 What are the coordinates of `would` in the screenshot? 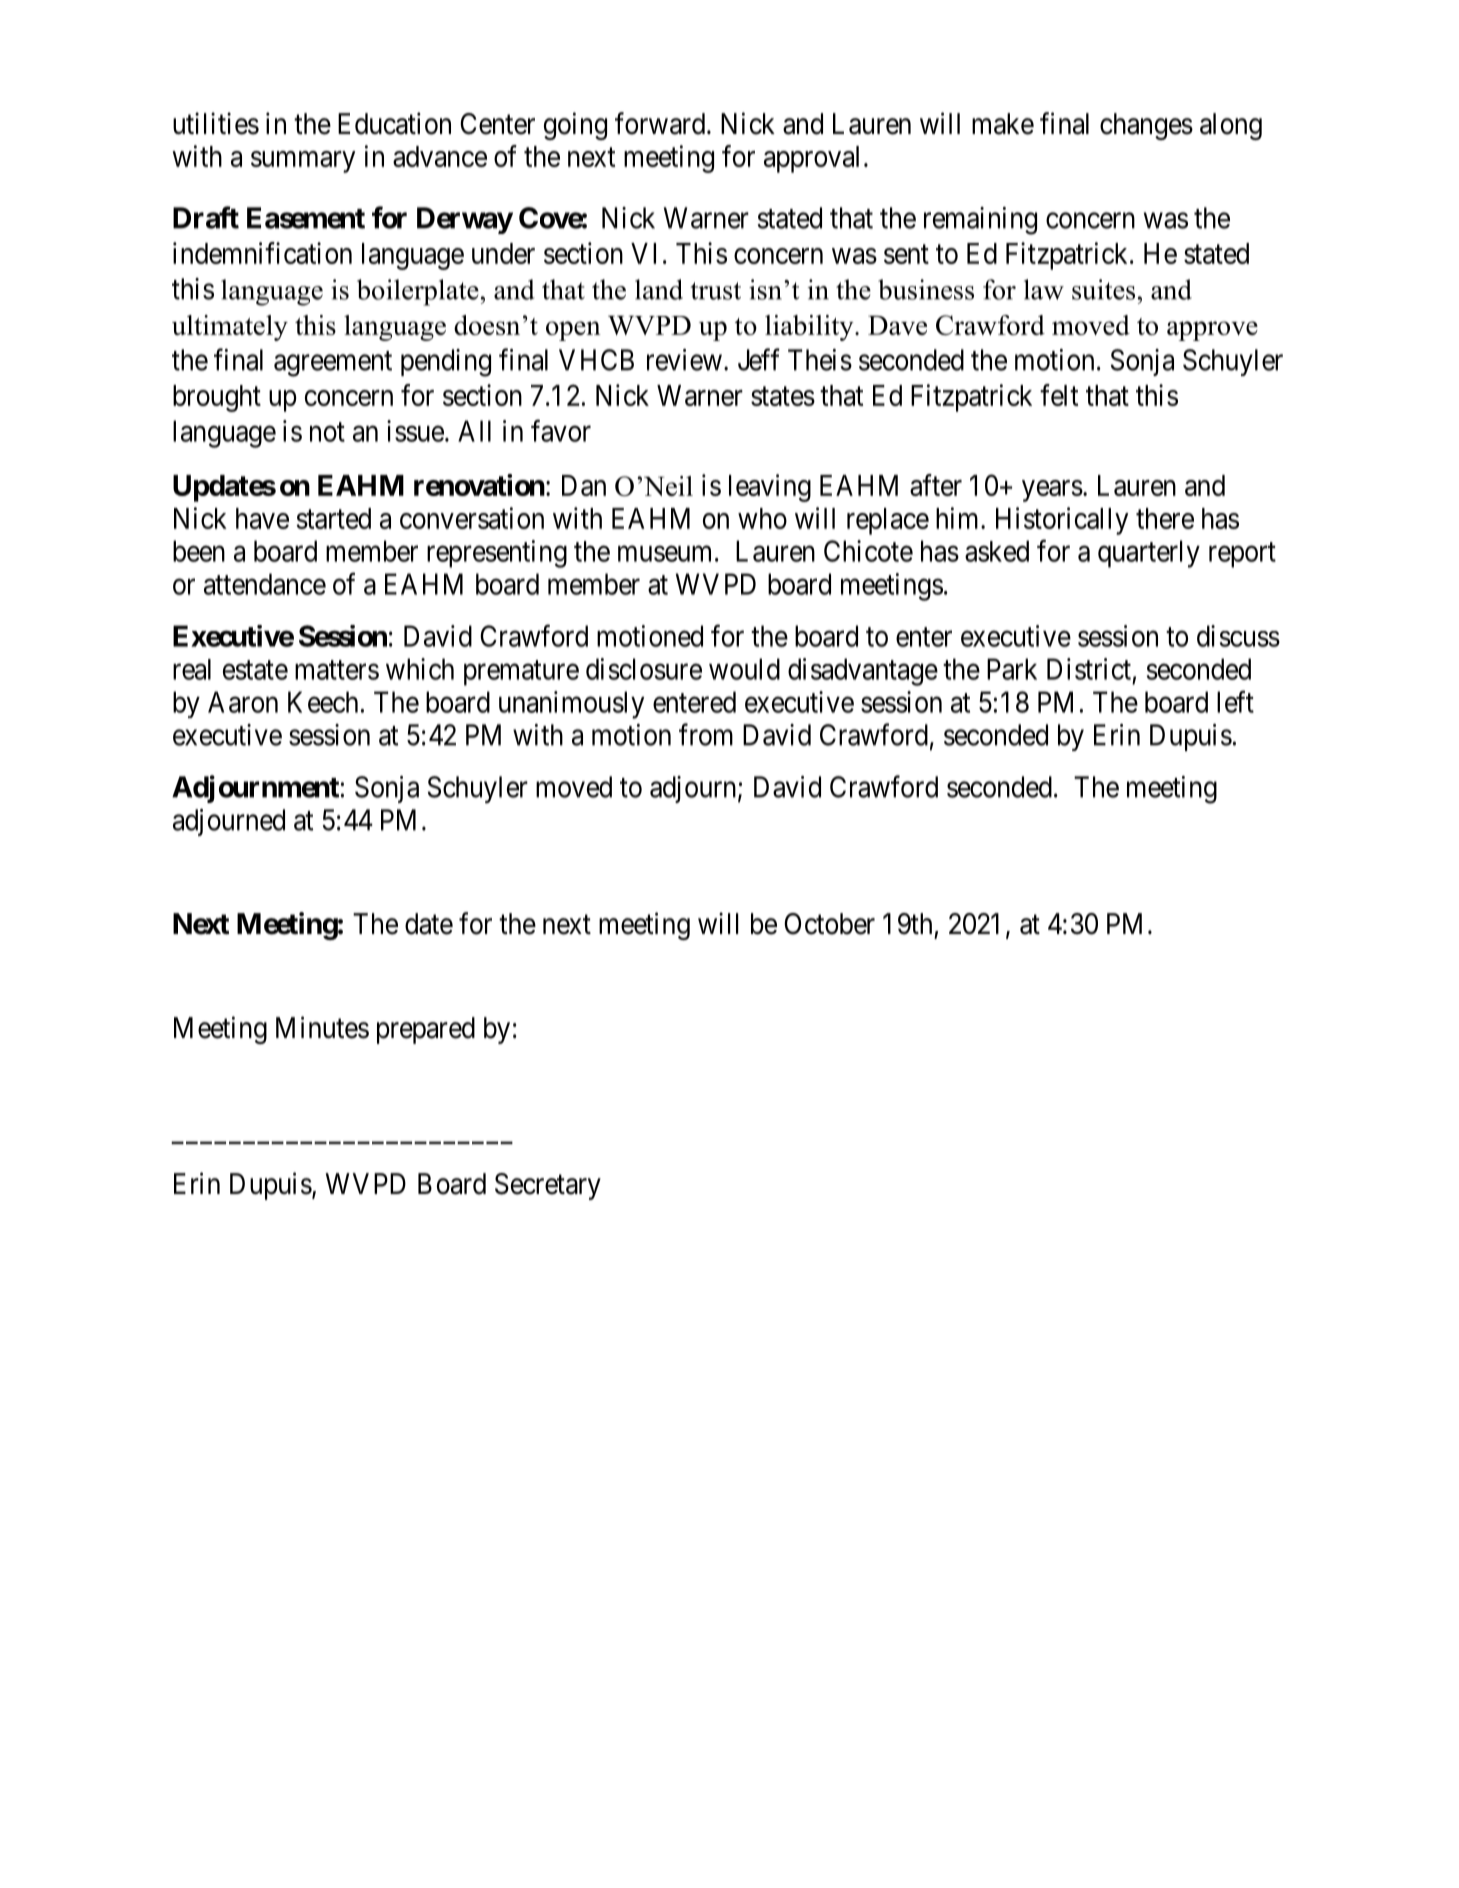 It's located at (744, 669).
